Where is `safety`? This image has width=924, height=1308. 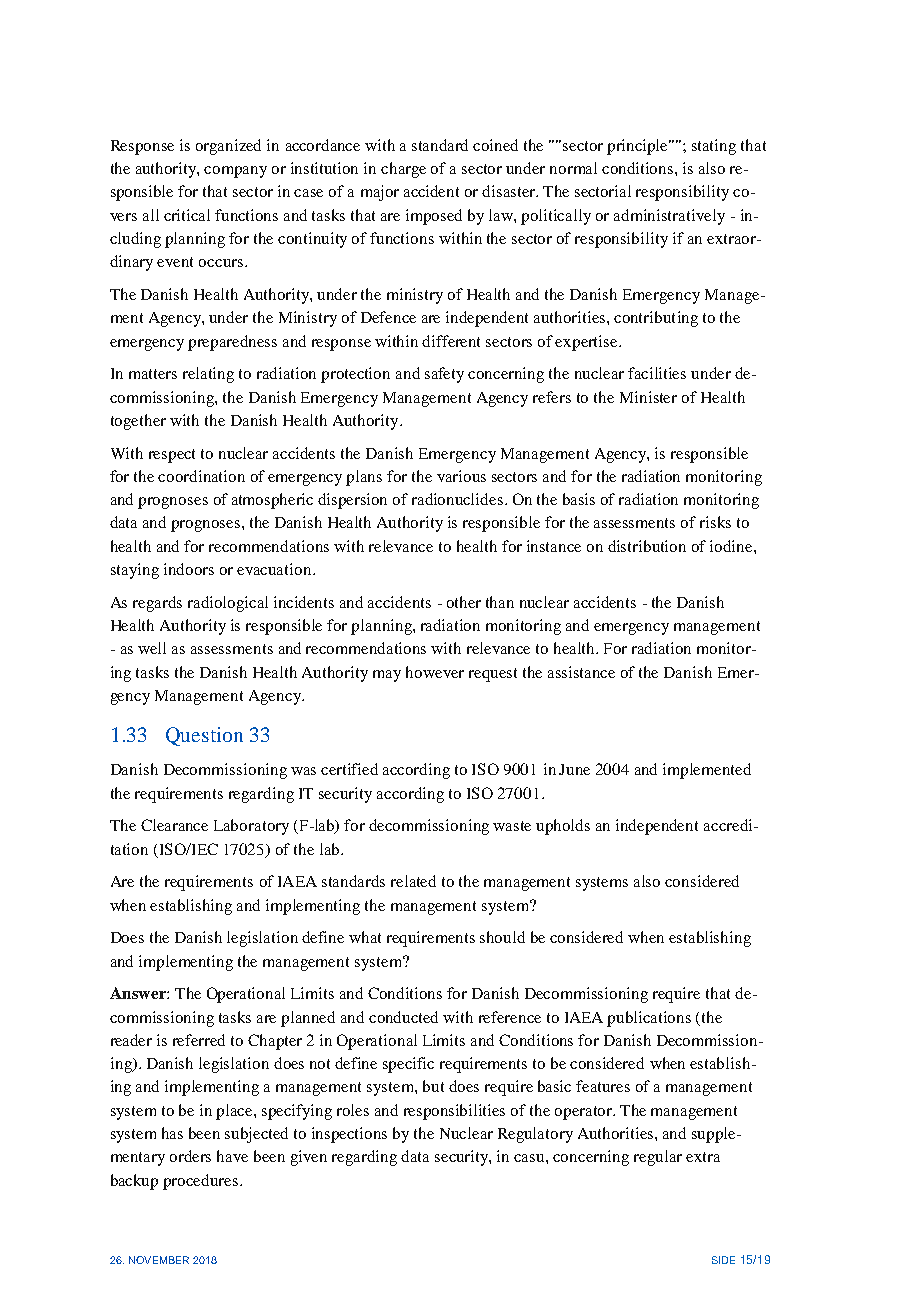
safety is located at coordinates (444, 375).
